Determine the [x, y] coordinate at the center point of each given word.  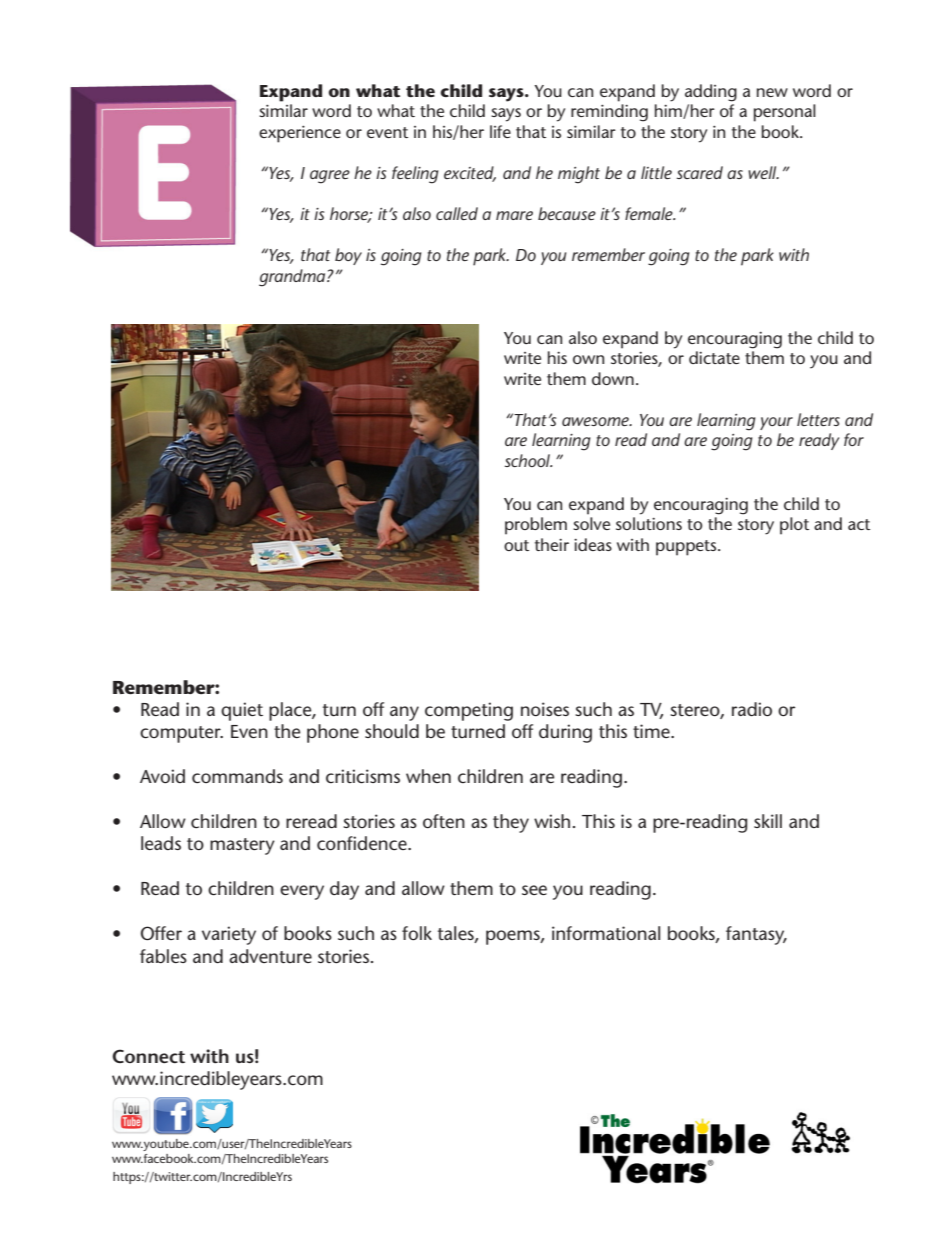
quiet [242, 711]
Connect [148, 1056]
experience [300, 134]
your [776, 423]
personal [785, 113]
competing [469, 711]
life [500, 131]
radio [752, 709]
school [528, 460]
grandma [293, 278]
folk [417, 933]
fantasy [756, 935]
